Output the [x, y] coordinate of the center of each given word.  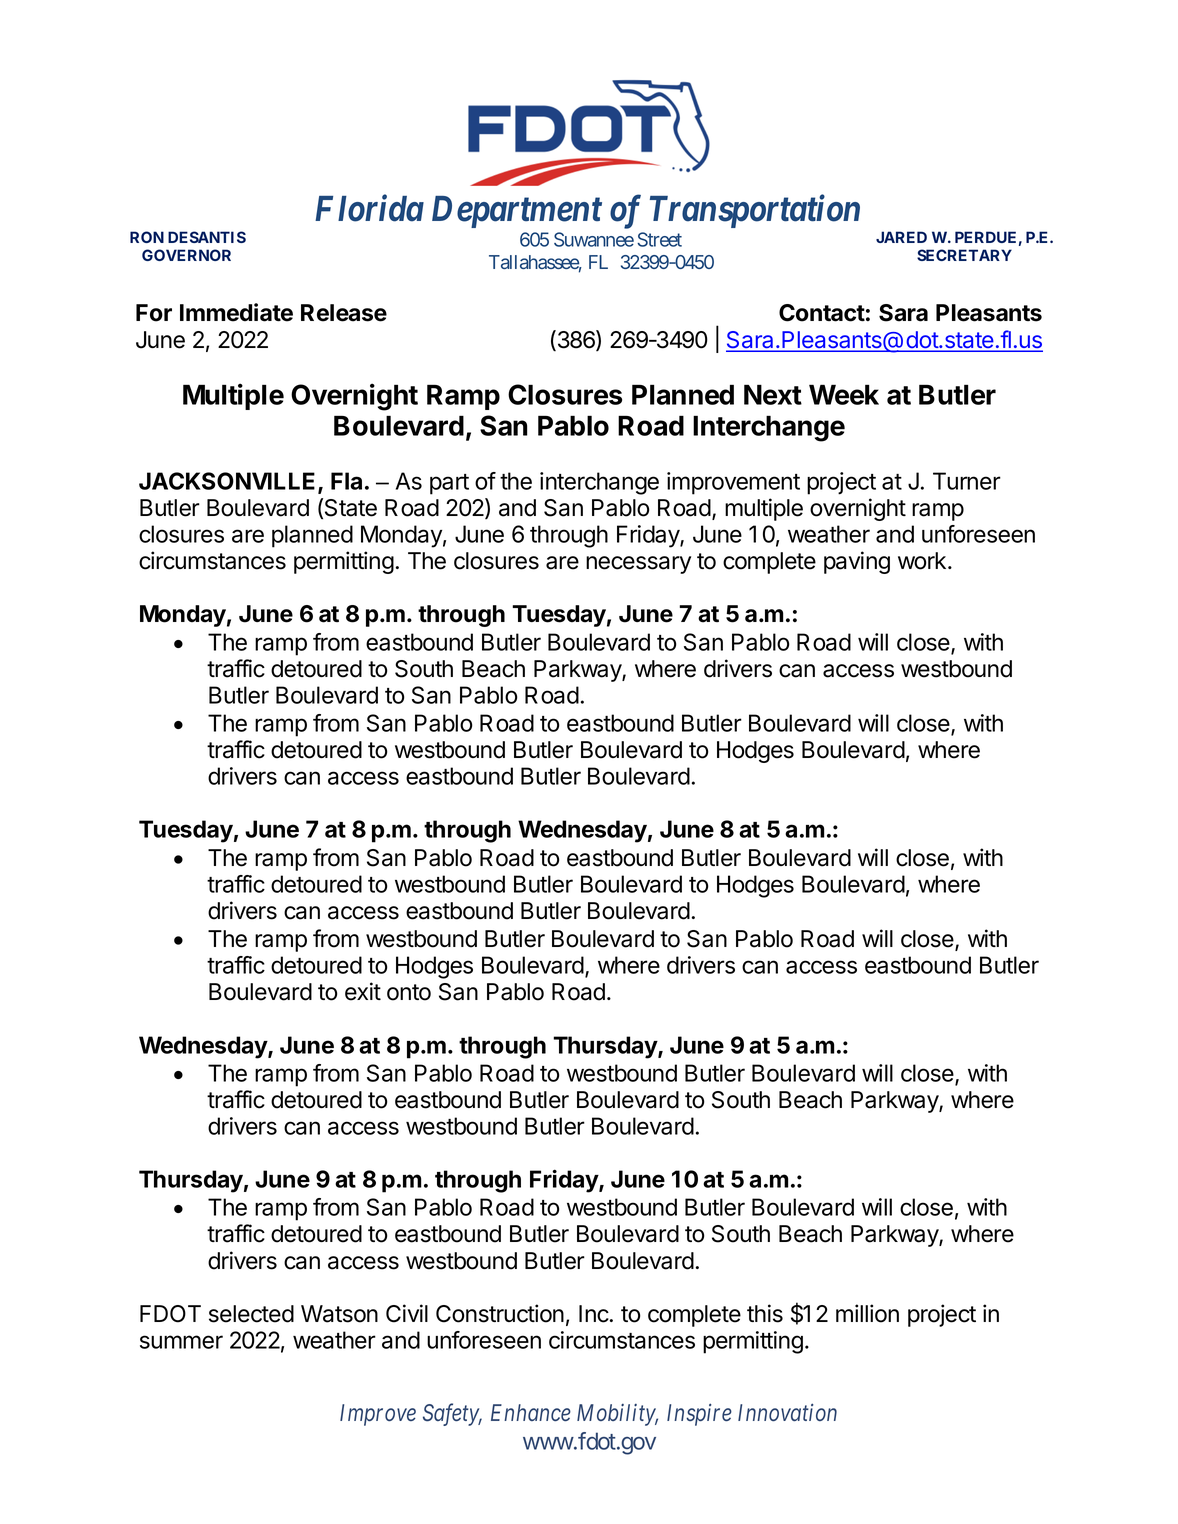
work [922, 561]
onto [409, 992]
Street [659, 239]
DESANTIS [207, 237]
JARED [901, 237]
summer [181, 1342]
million [867, 1313]
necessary [638, 565]
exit [363, 991]
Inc [594, 1314]
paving [857, 562]
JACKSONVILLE [227, 481]
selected [251, 1314]
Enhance [531, 1412]
